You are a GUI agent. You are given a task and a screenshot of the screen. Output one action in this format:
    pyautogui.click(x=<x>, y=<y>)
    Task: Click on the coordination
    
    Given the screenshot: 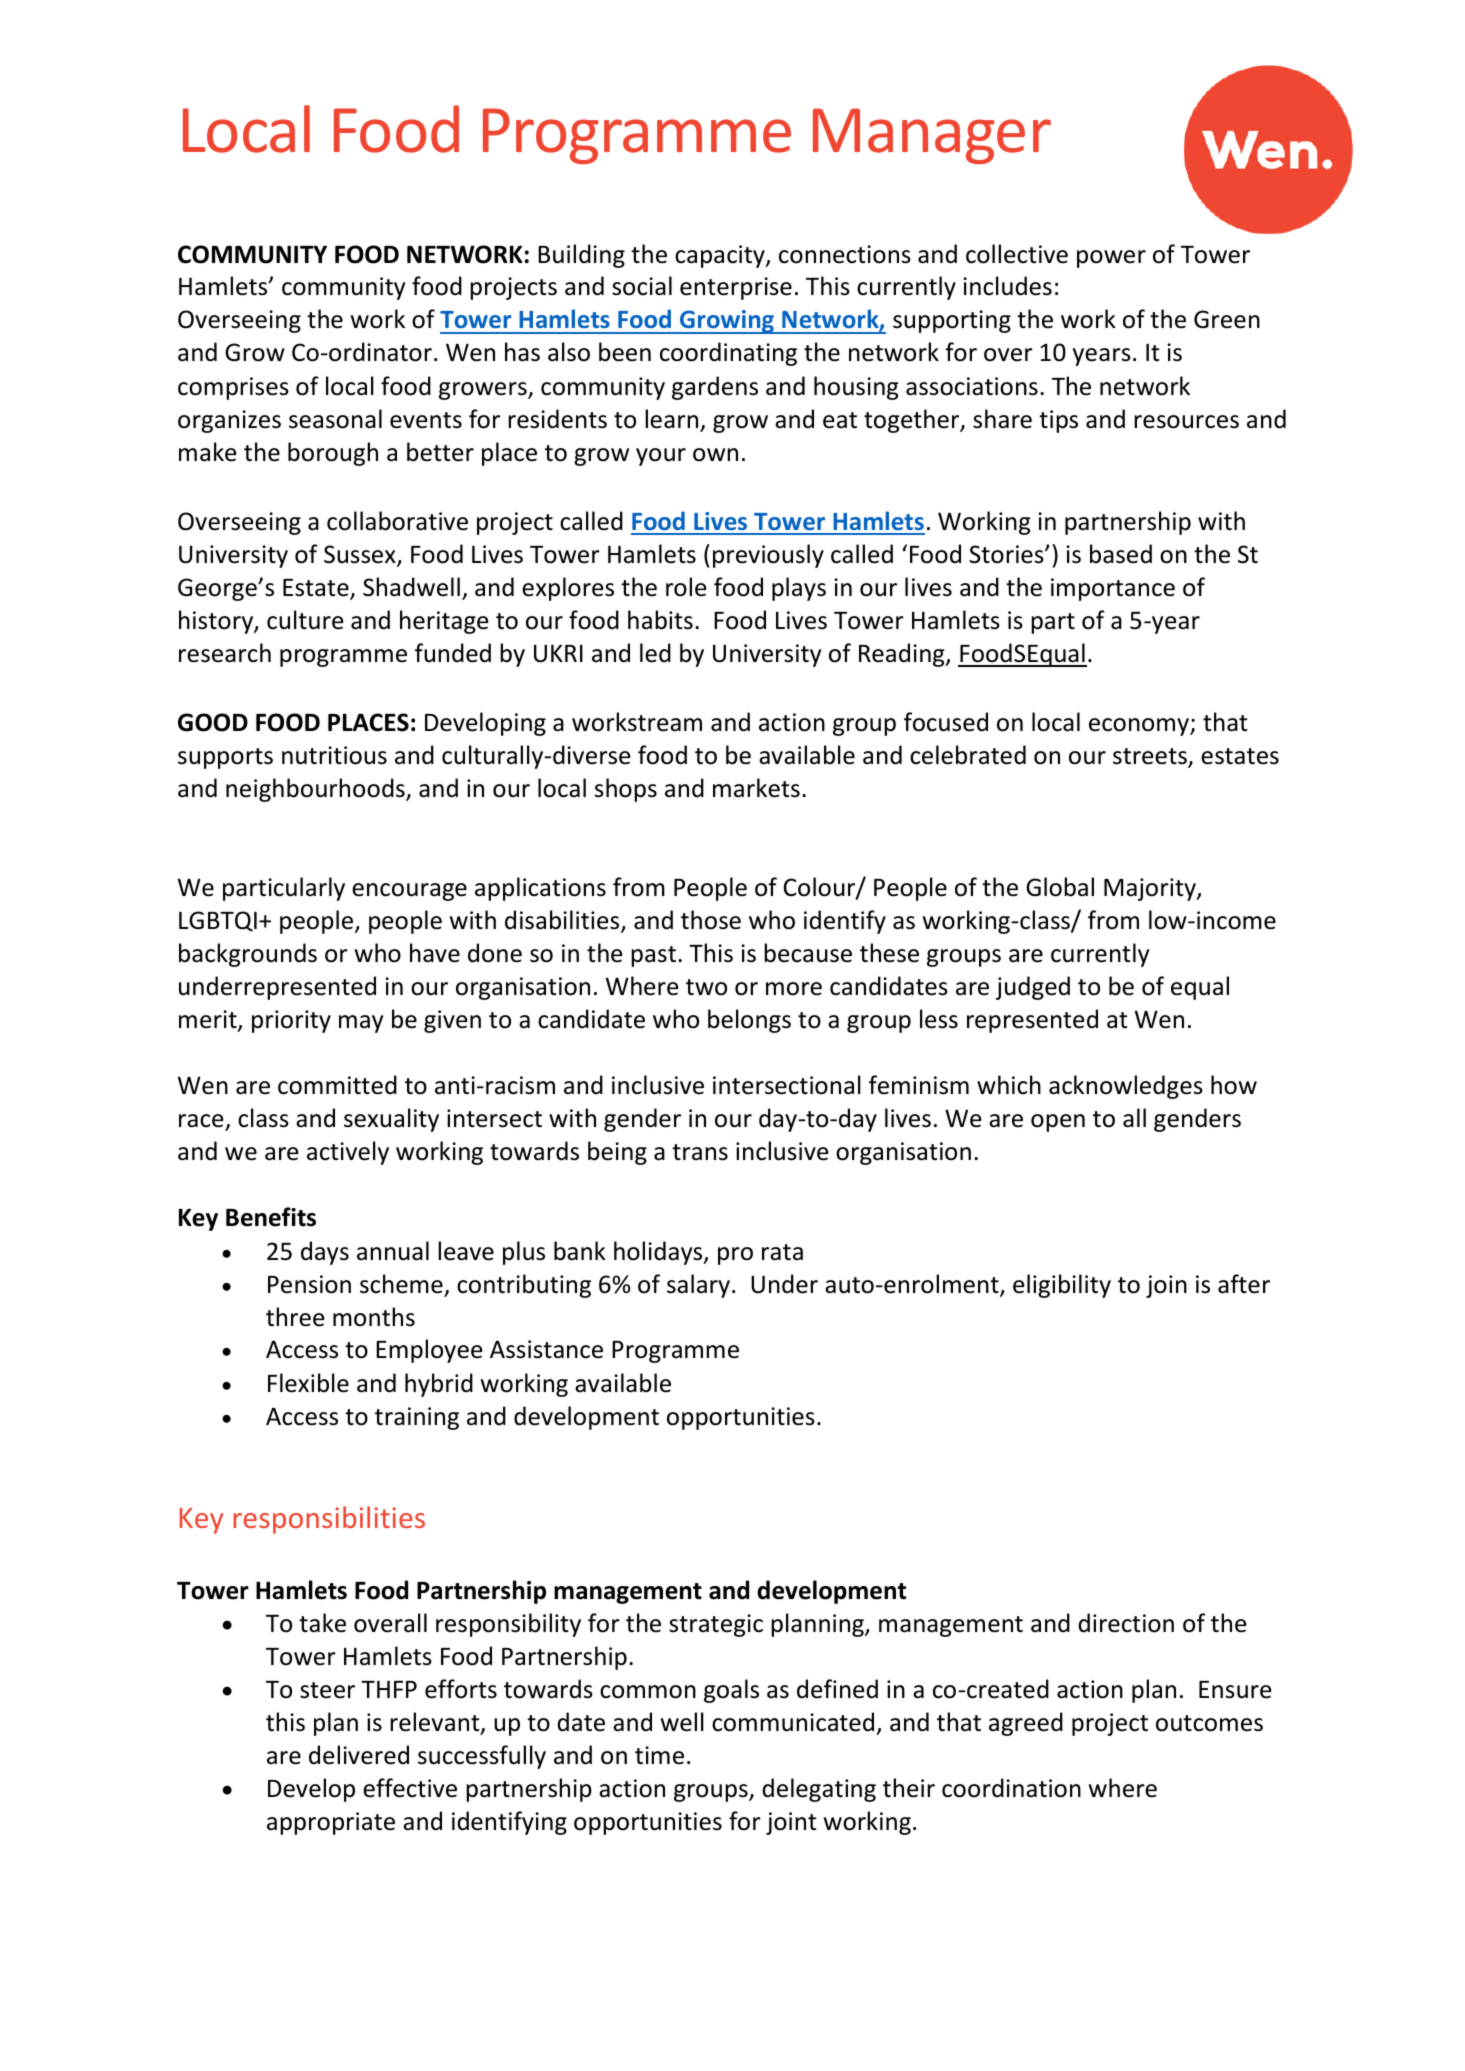 What is the action you would take?
    pyautogui.click(x=1011, y=1788)
